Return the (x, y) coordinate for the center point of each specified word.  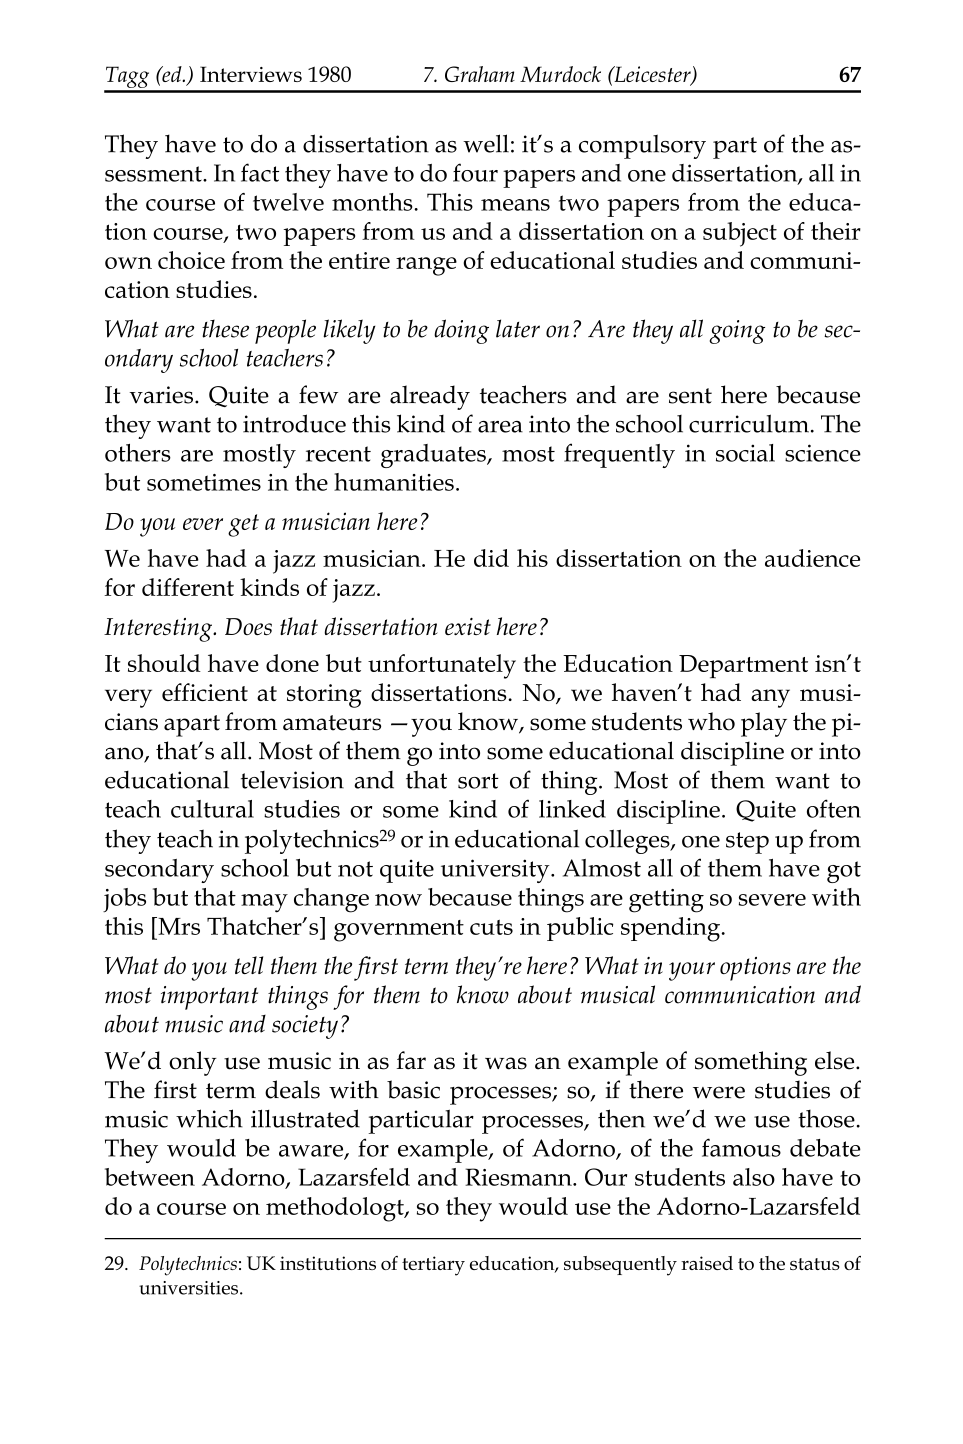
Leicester (652, 75)
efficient (205, 692)
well (486, 143)
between (150, 1177)
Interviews (251, 74)
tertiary (433, 1266)
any (770, 698)
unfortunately (442, 666)
